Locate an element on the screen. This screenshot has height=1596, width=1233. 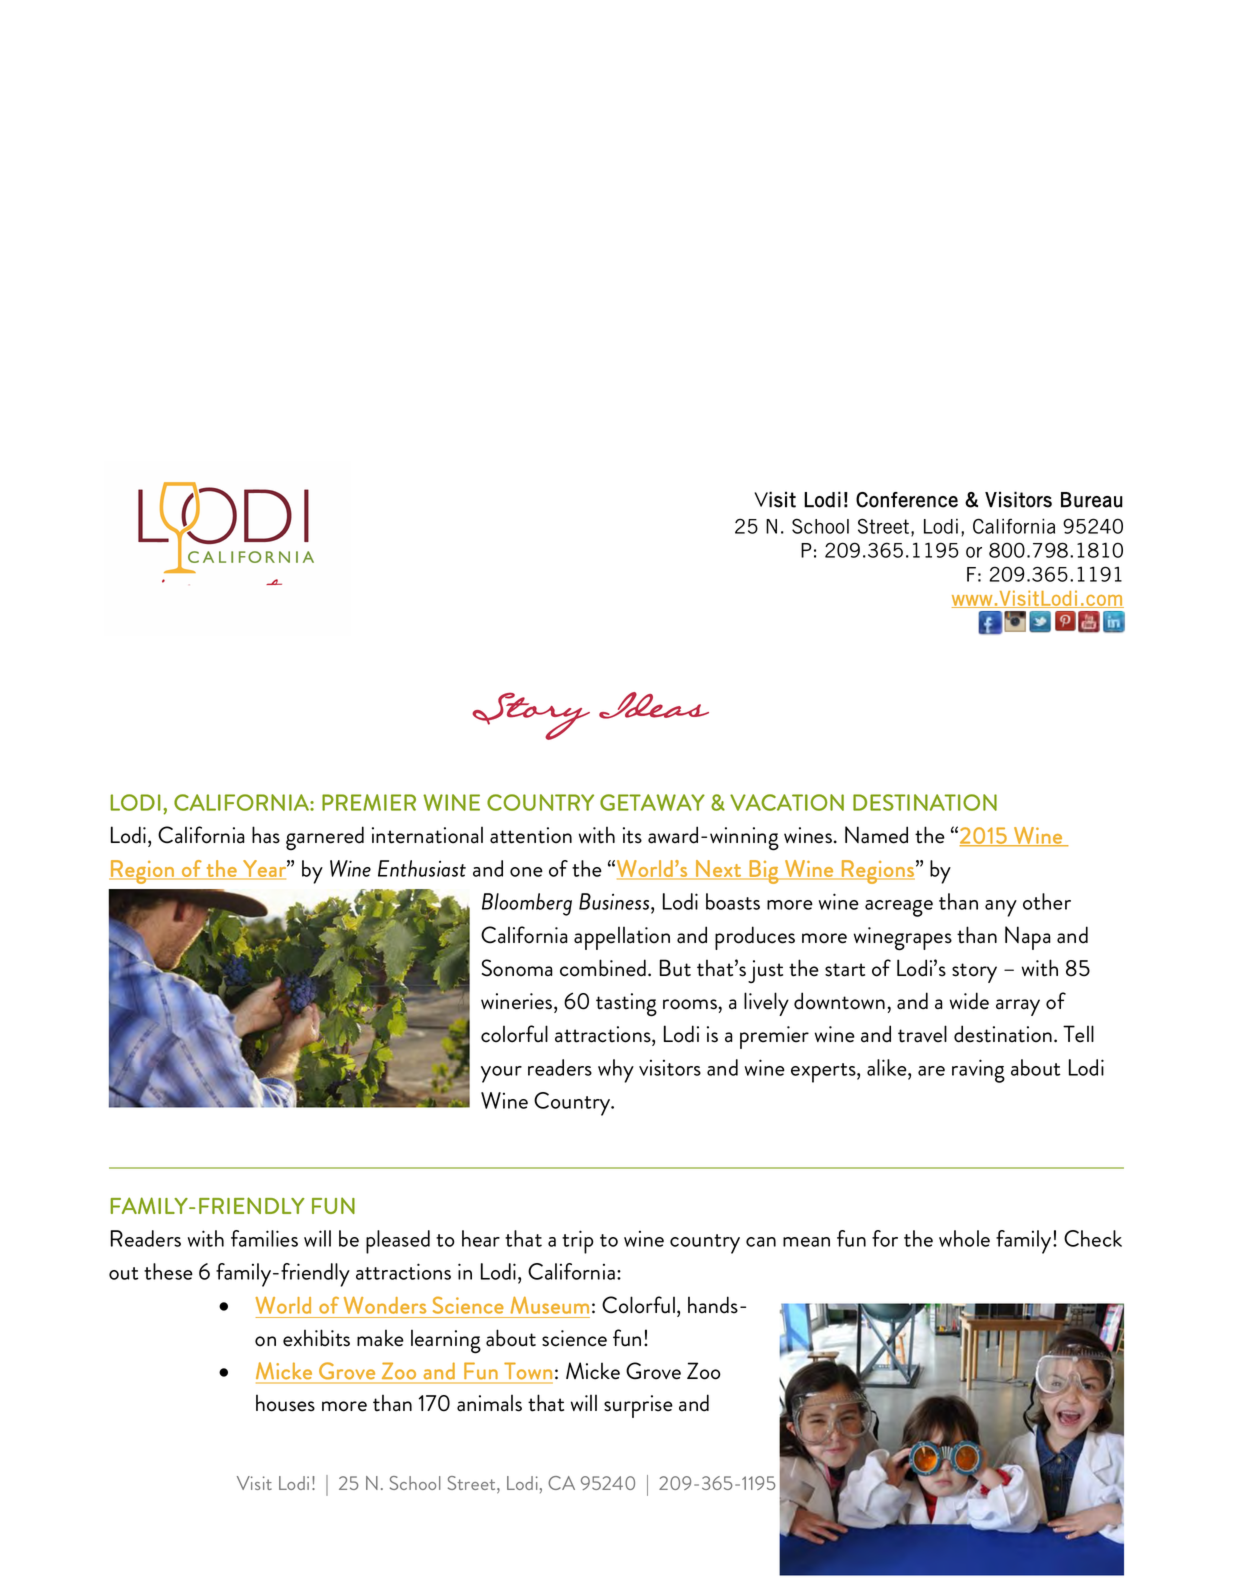
Bureau is located at coordinates (1092, 500).
